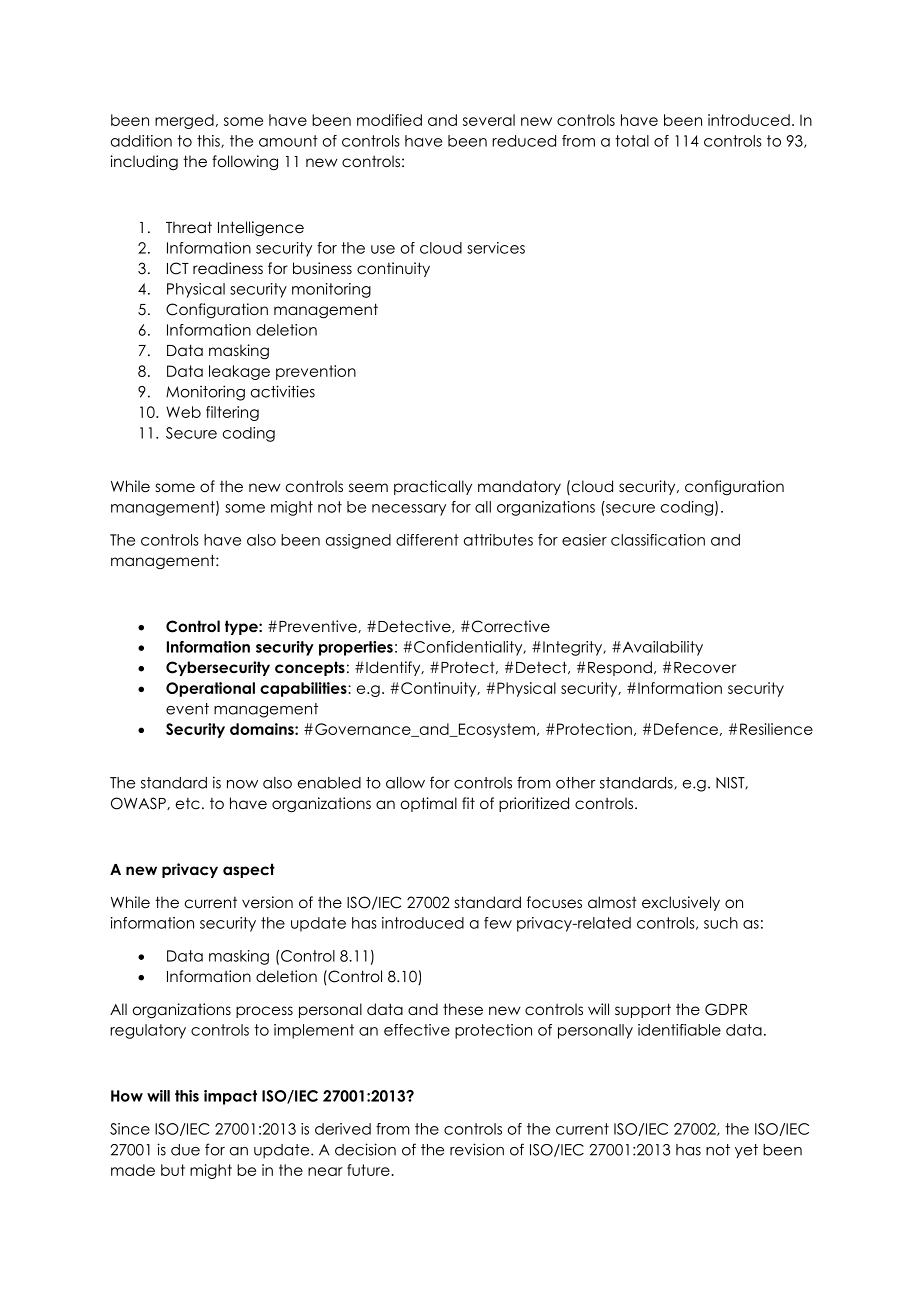 The height and width of the image is (1308, 924). What do you see at coordinates (489, 120) in the image?
I see `several` at bounding box center [489, 120].
